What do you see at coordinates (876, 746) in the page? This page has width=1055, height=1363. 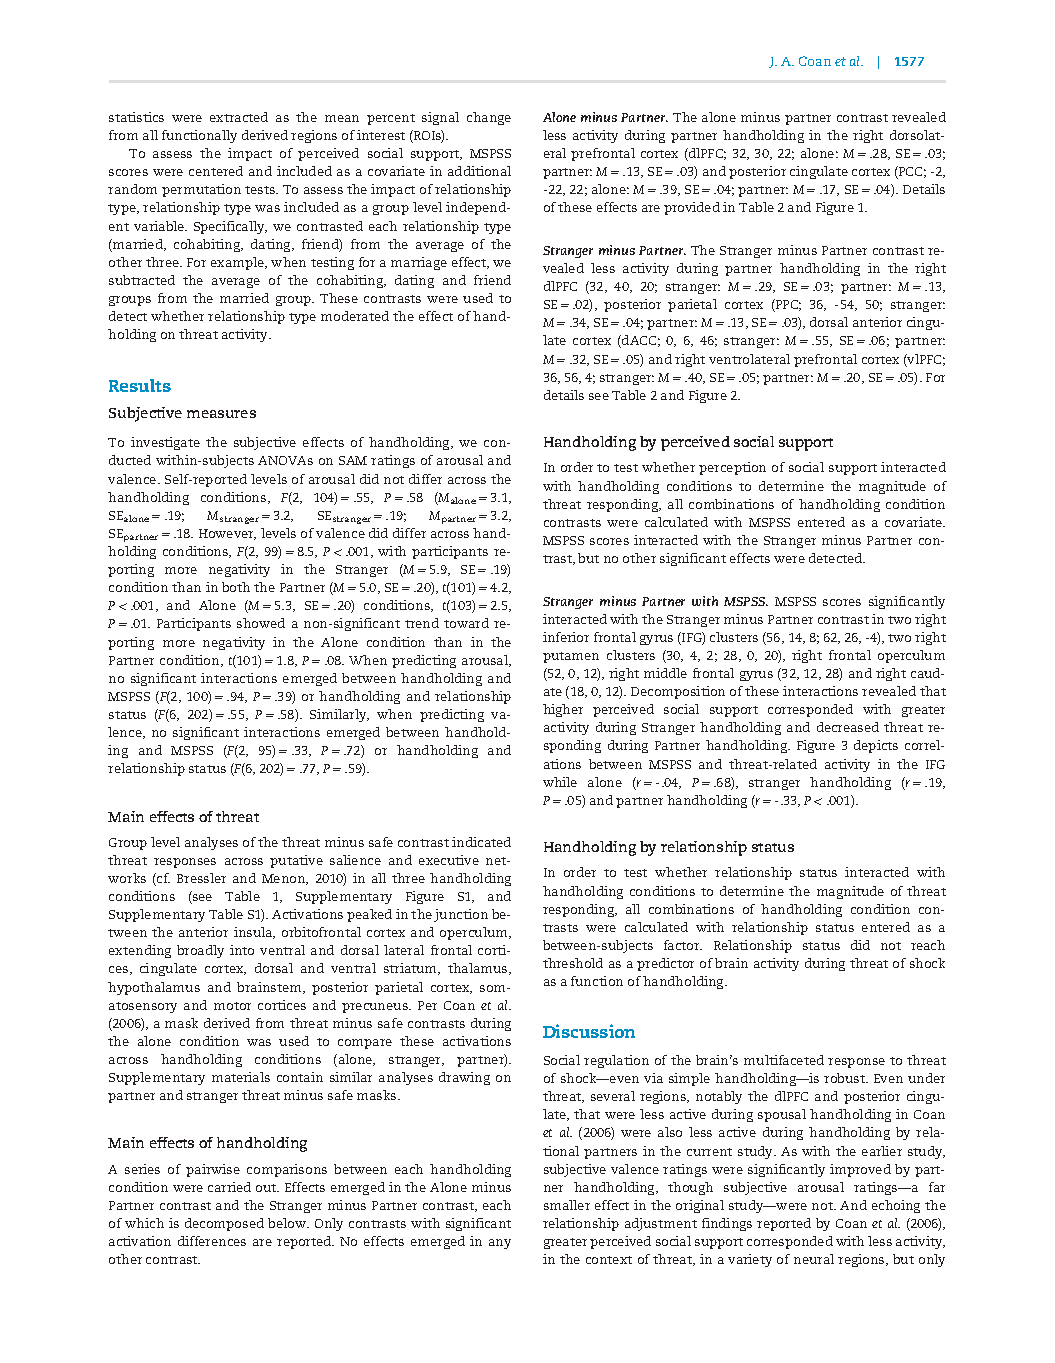 I see `depicts` at bounding box center [876, 746].
